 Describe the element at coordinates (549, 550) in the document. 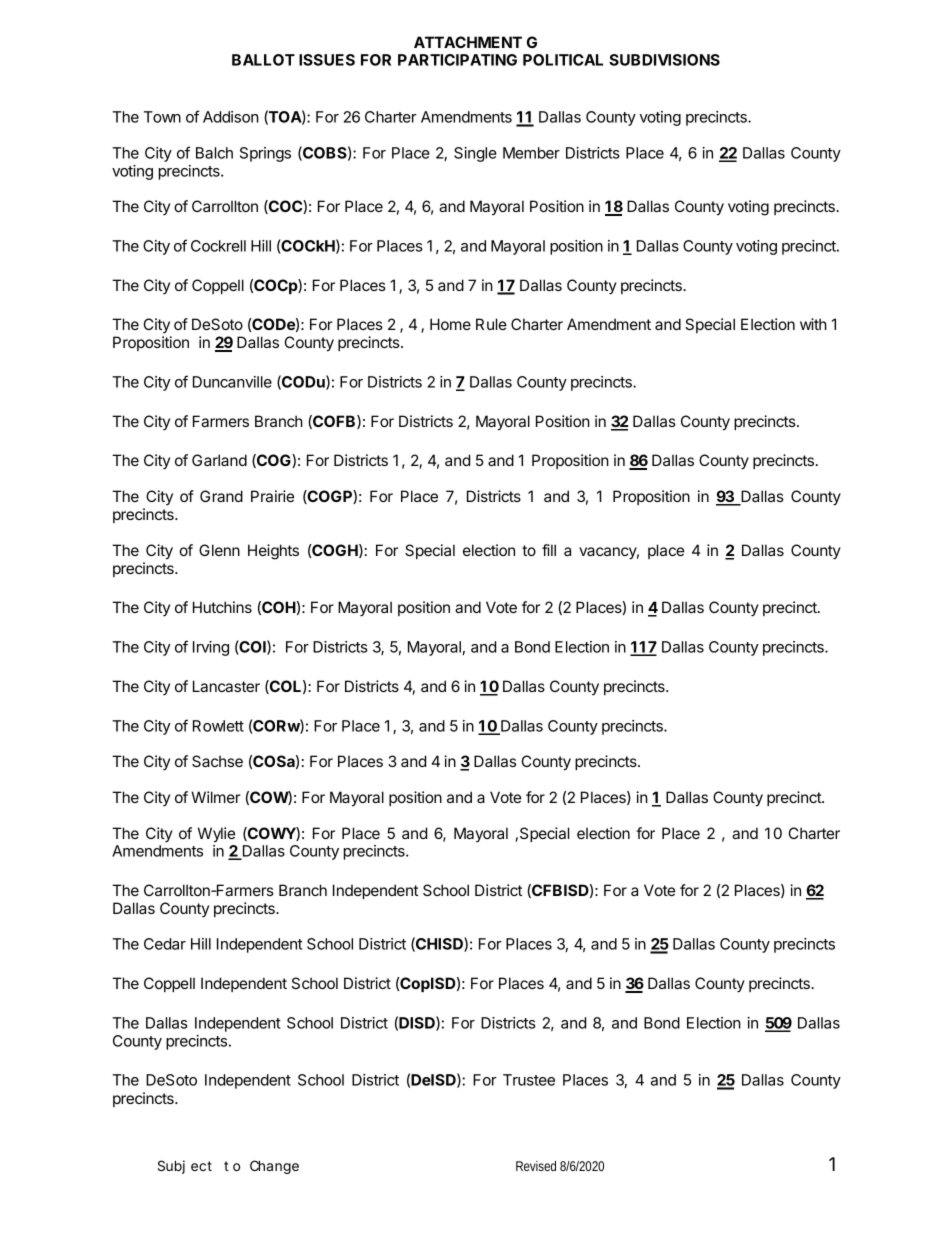

I see `fill` at that location.
